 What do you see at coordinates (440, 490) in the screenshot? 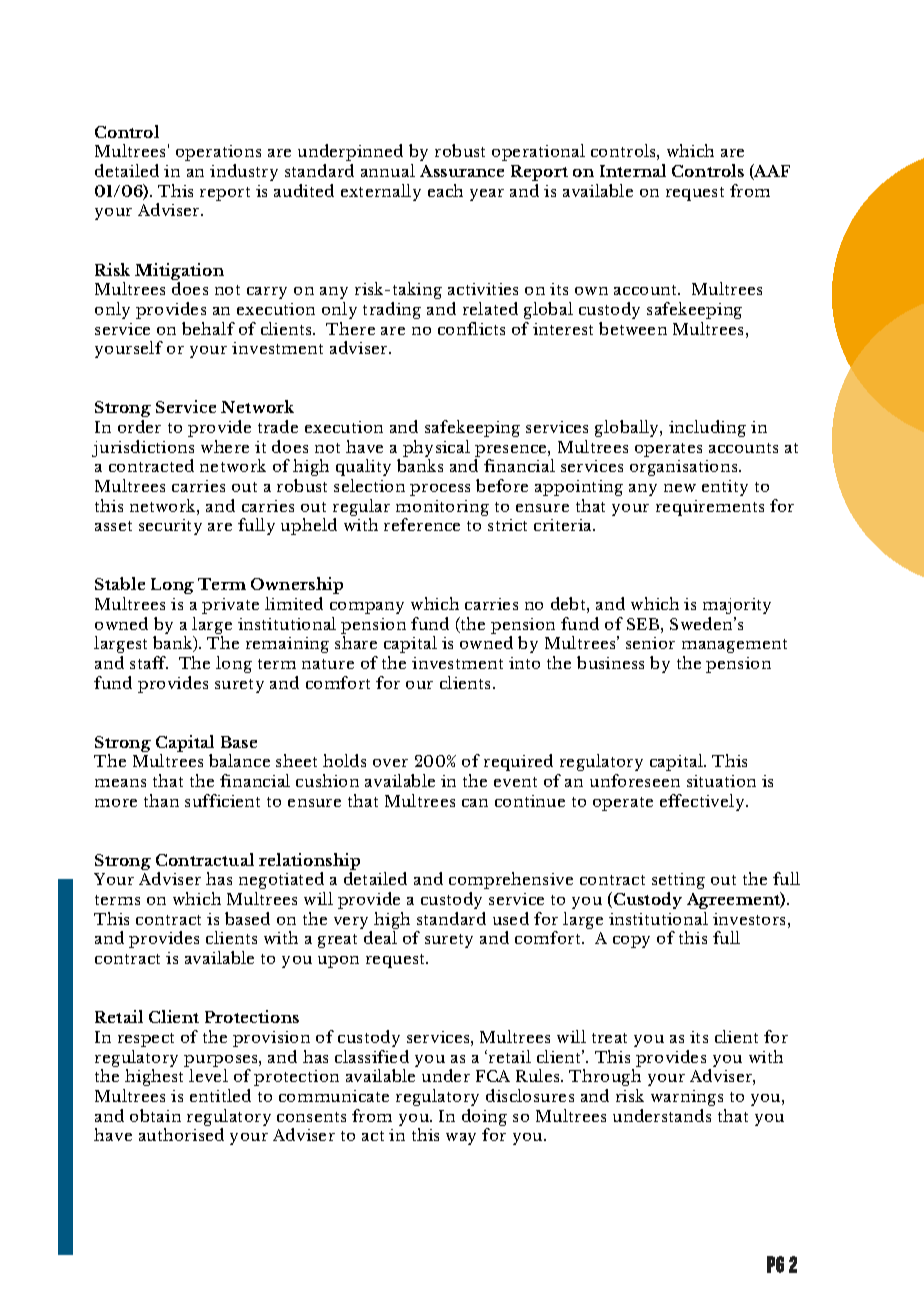
I see `process` at bounding box center [440, 490].
